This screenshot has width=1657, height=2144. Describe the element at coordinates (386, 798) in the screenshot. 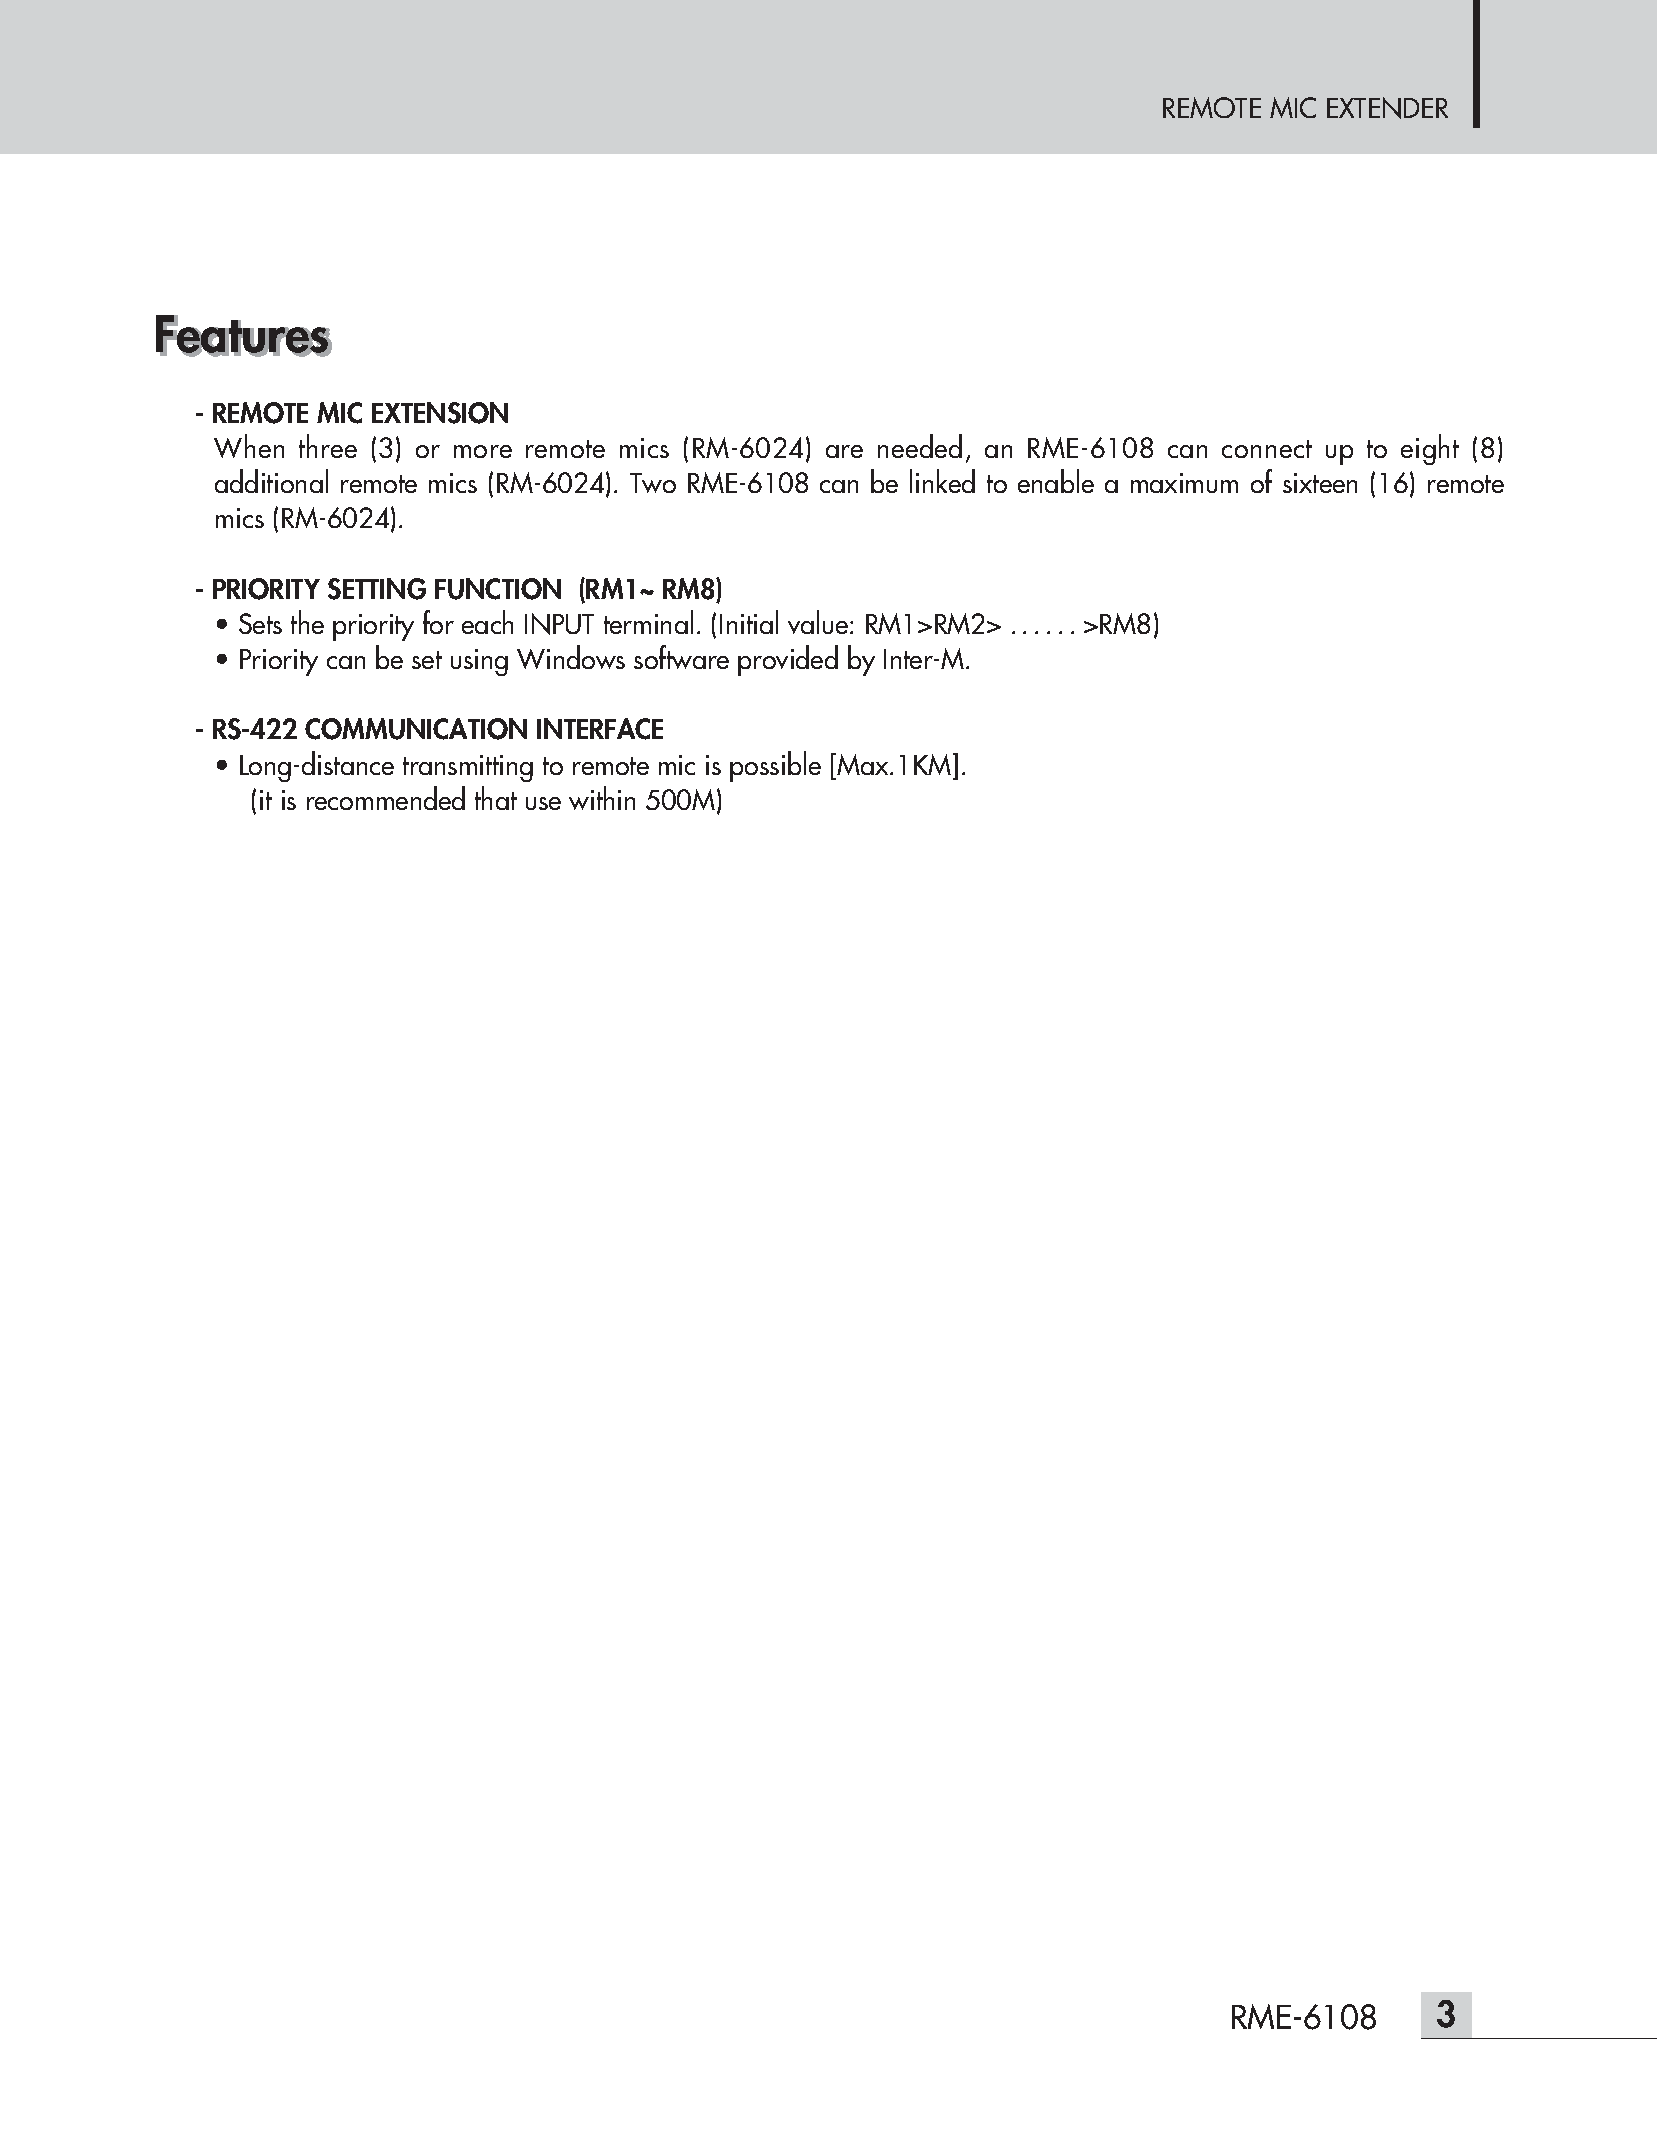

I see `recommended` at that location.
